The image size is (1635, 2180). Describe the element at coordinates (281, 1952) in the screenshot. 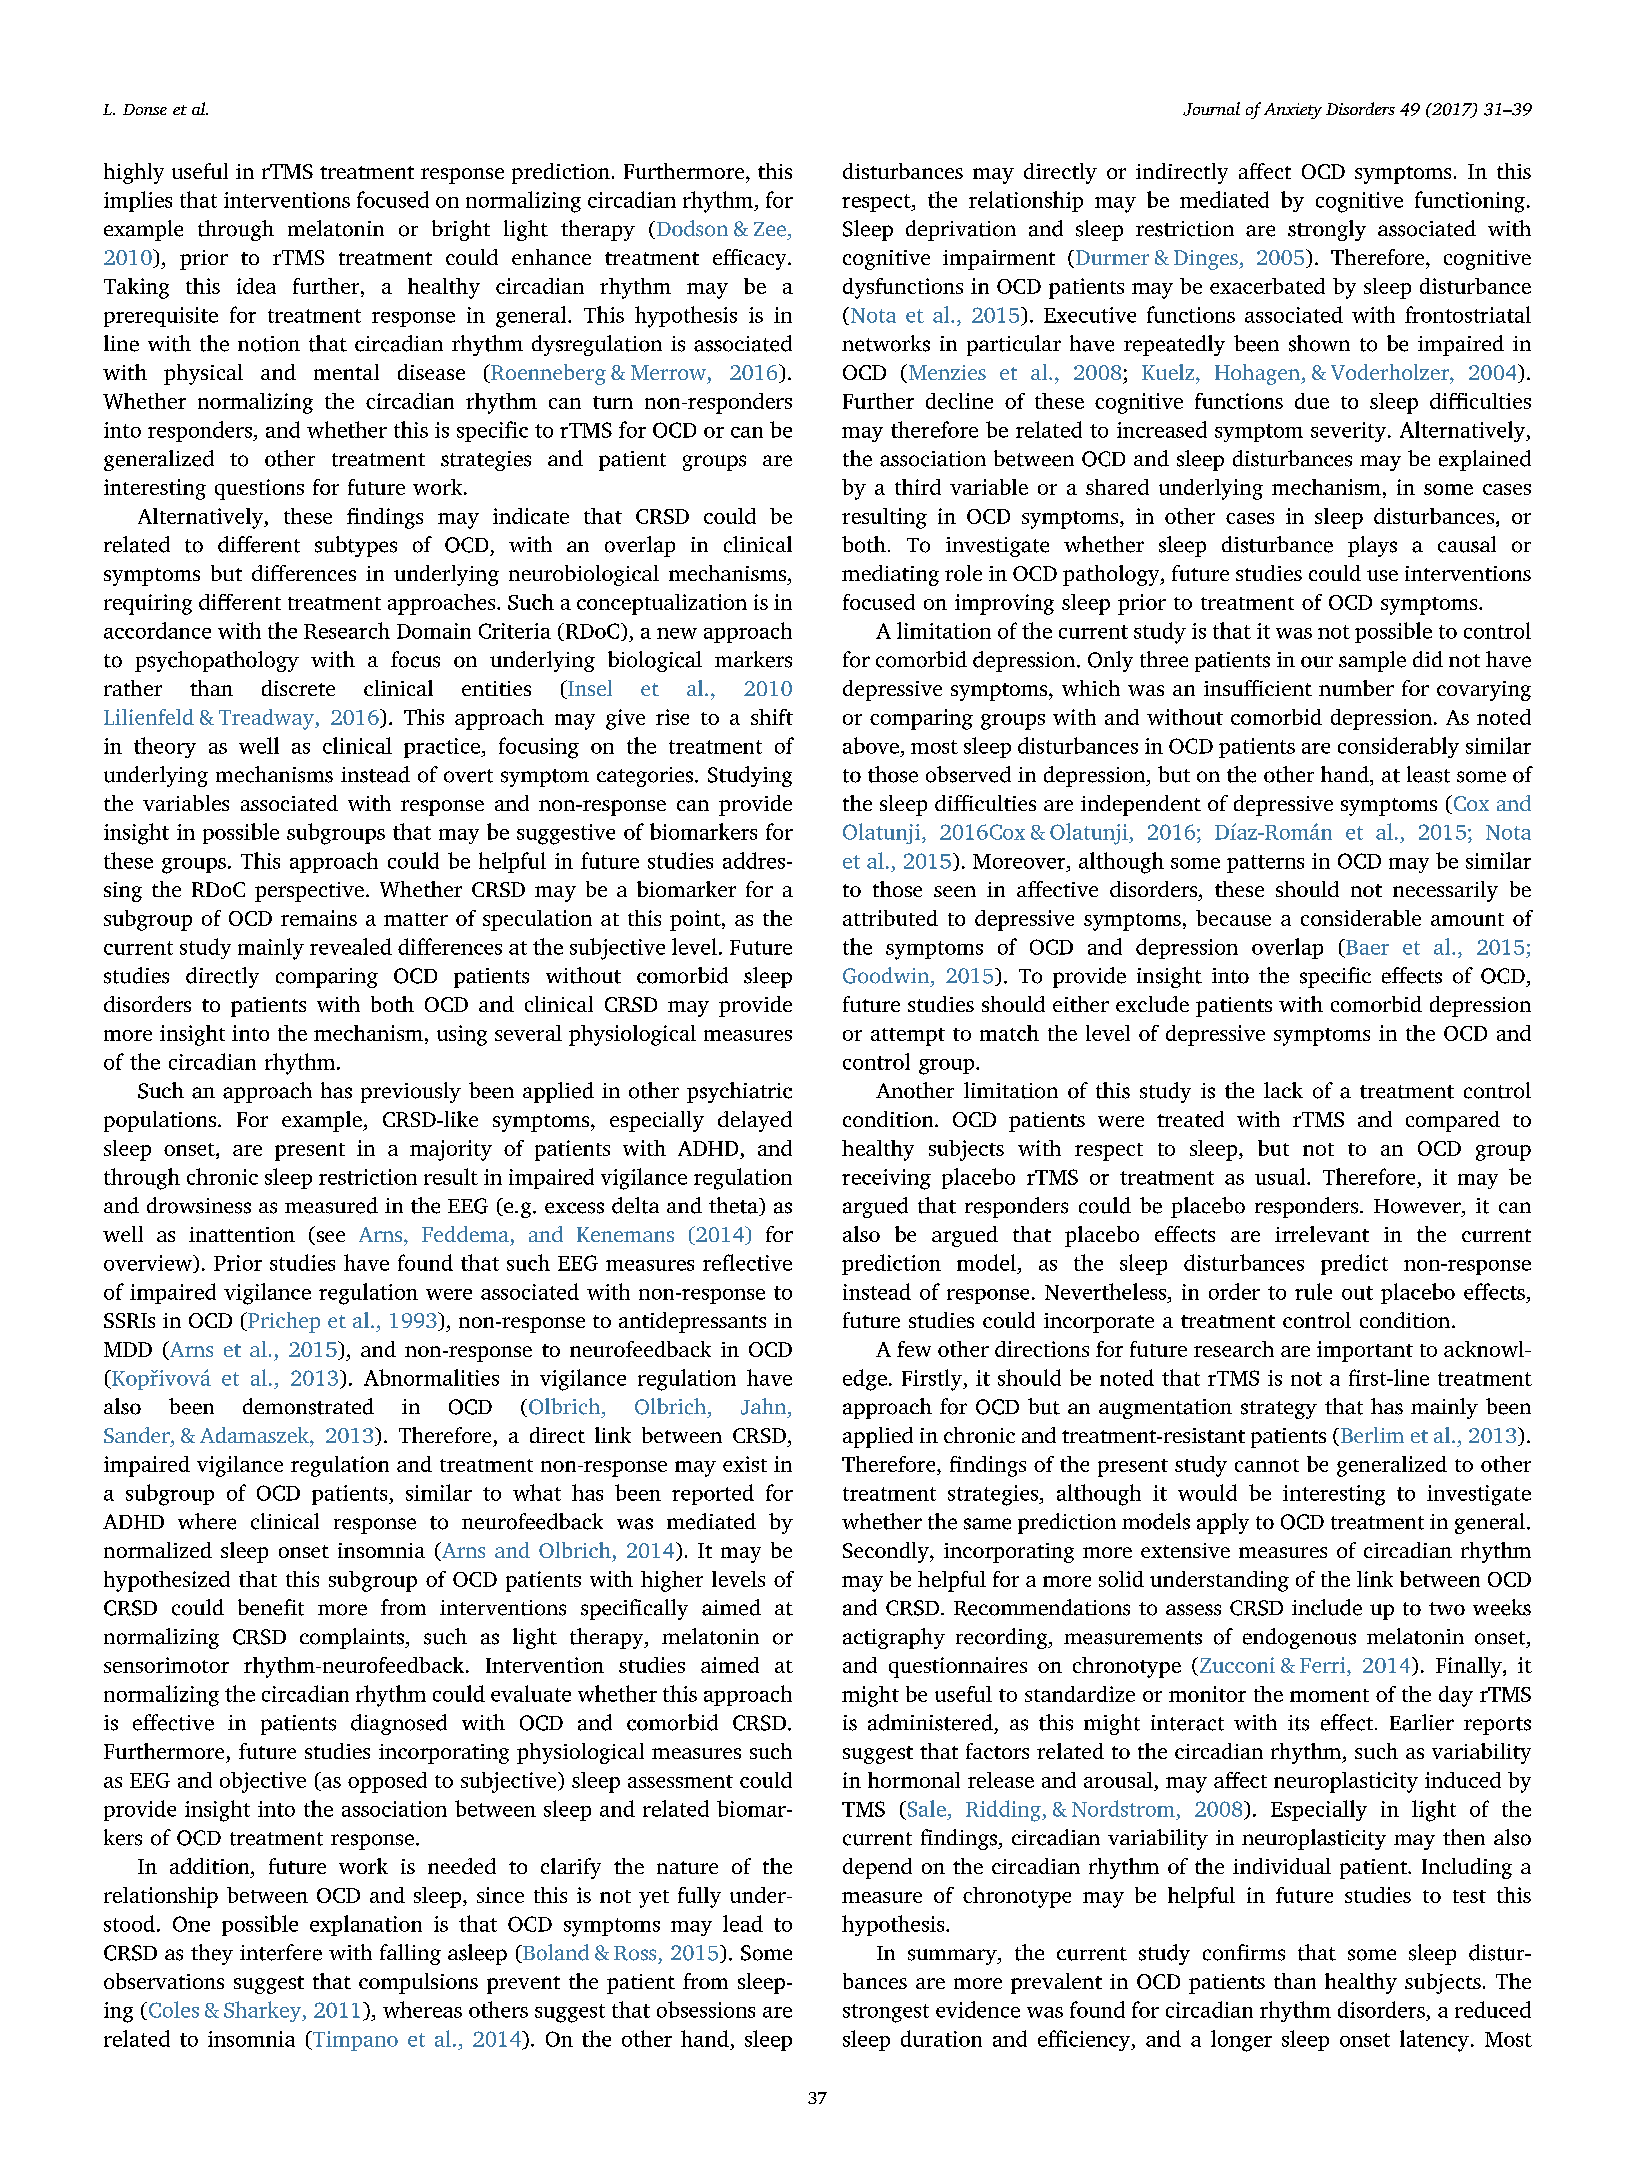

I see `interfere` at that location.
